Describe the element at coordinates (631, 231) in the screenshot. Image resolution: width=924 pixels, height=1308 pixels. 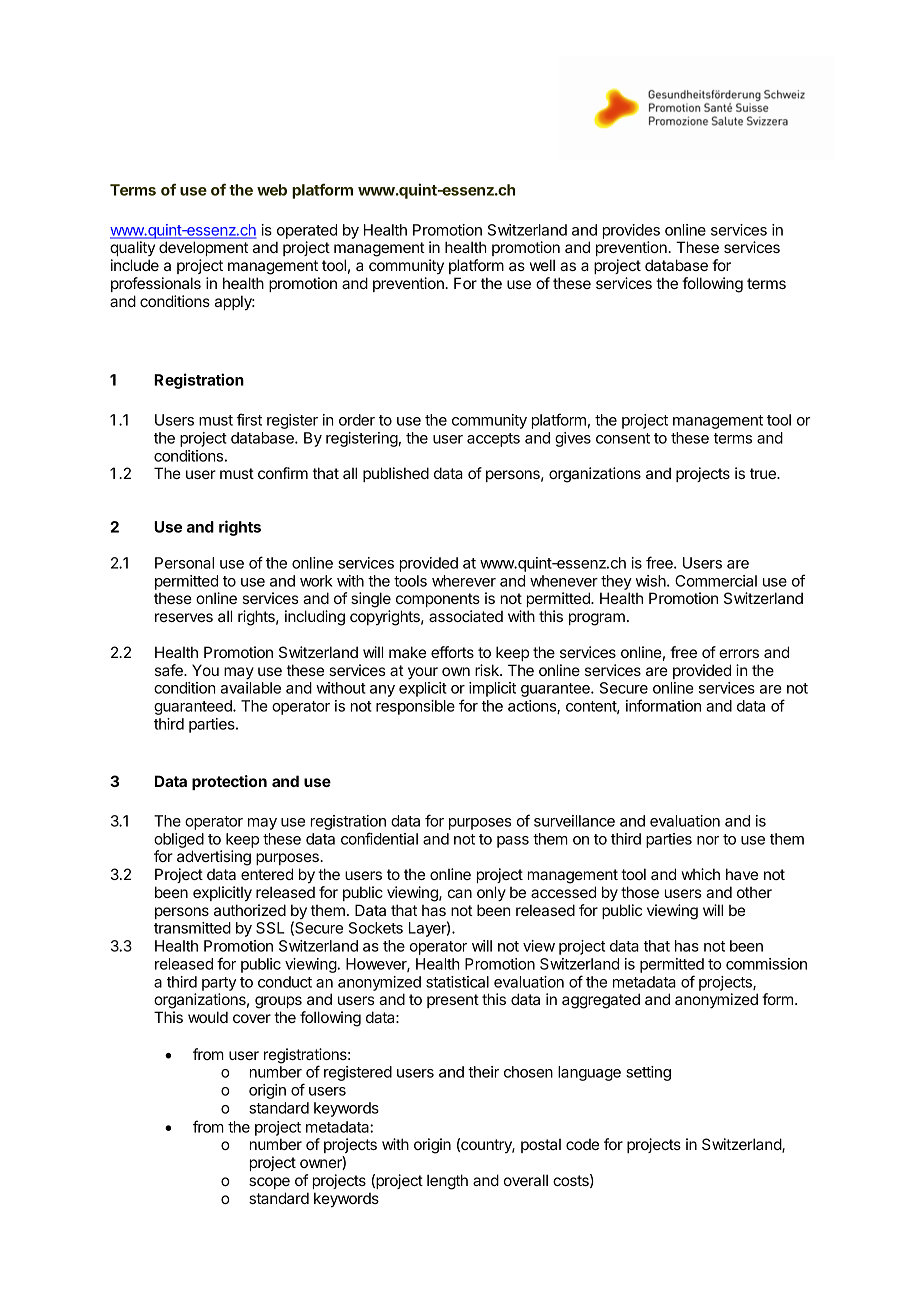
I see `provides` at that location.
